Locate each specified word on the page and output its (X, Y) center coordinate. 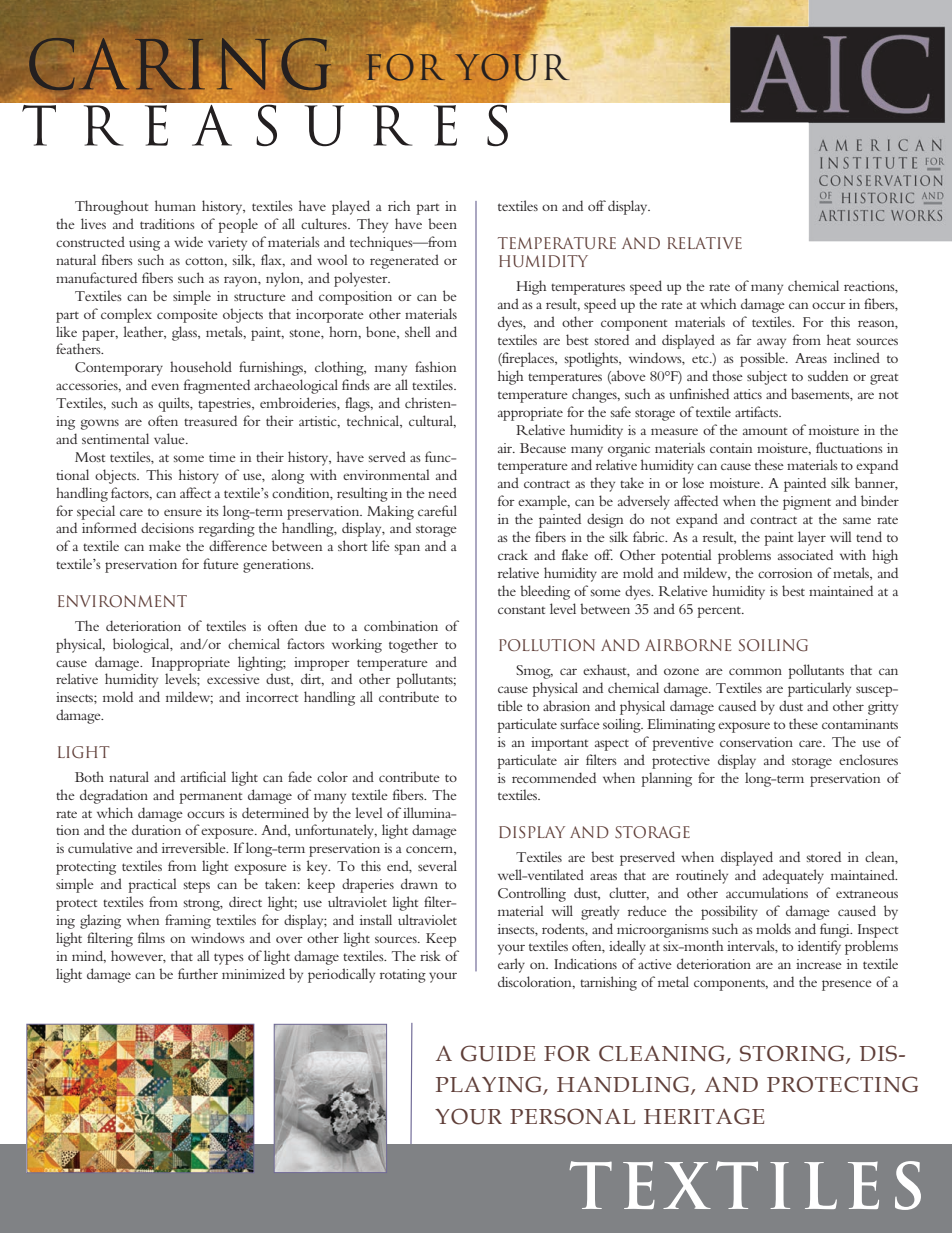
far (744, 339)
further (198, 973)
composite (187, 316)
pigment (807, 503)
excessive (233, 679)
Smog (534, 672)
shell (418, 331)
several (437, 865)
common (755, 671)
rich (399, 205)
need (442, 492)
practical (152, 885)
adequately (793, 876)
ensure (183, 512)
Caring (178, 64)
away (771, 343)
